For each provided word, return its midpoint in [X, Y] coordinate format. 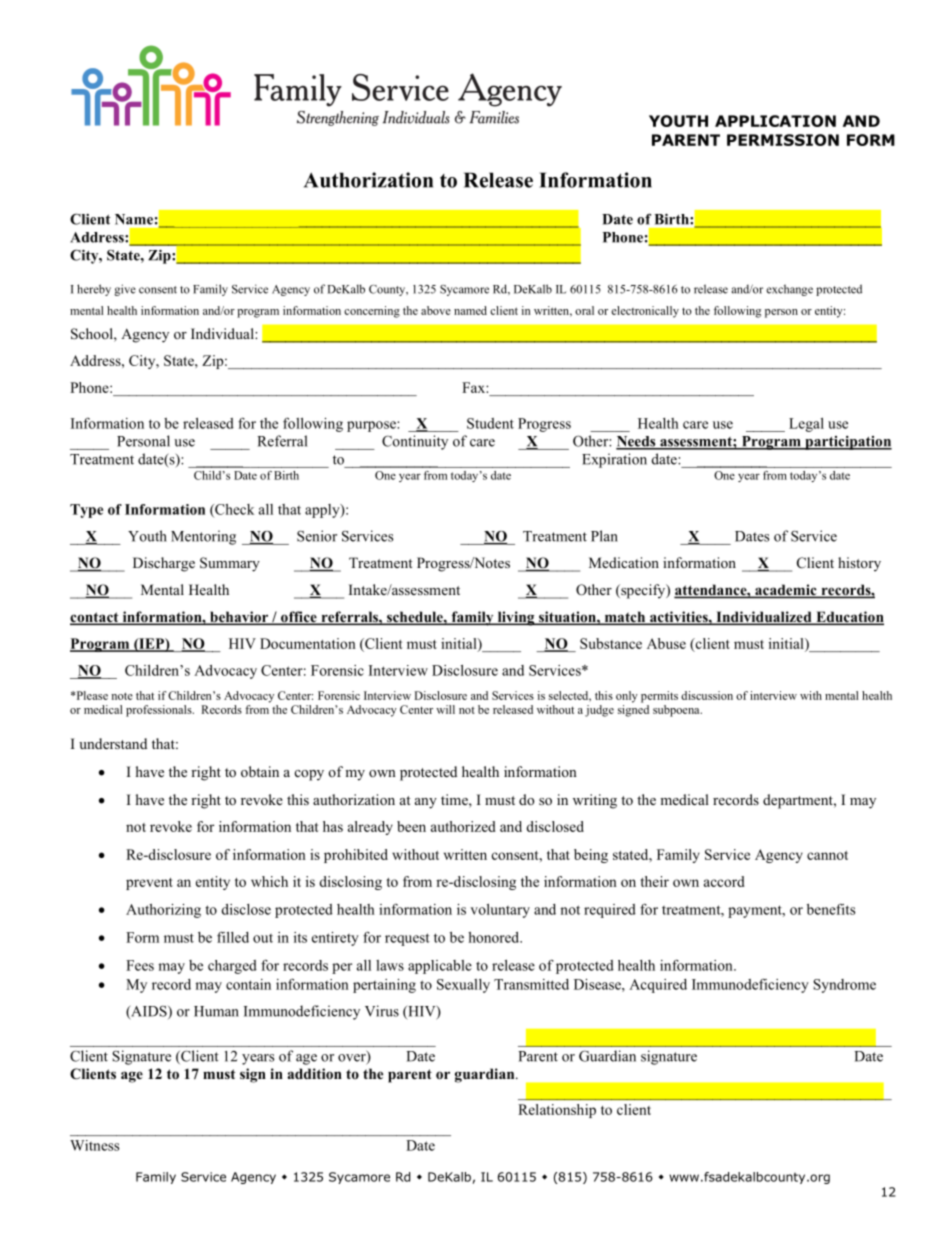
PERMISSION [783, 140]
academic [786, 591]
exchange [789, 290]
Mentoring [203, 537]
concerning [372, 312]
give [125, 290]
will [445, 709]
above [436, 310]
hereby [94, 290]
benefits [831, 909]
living [516, 618]
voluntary [500, 911]
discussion [707, 695]
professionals [160, 711]
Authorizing [163, 911]
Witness [94, 1145]
